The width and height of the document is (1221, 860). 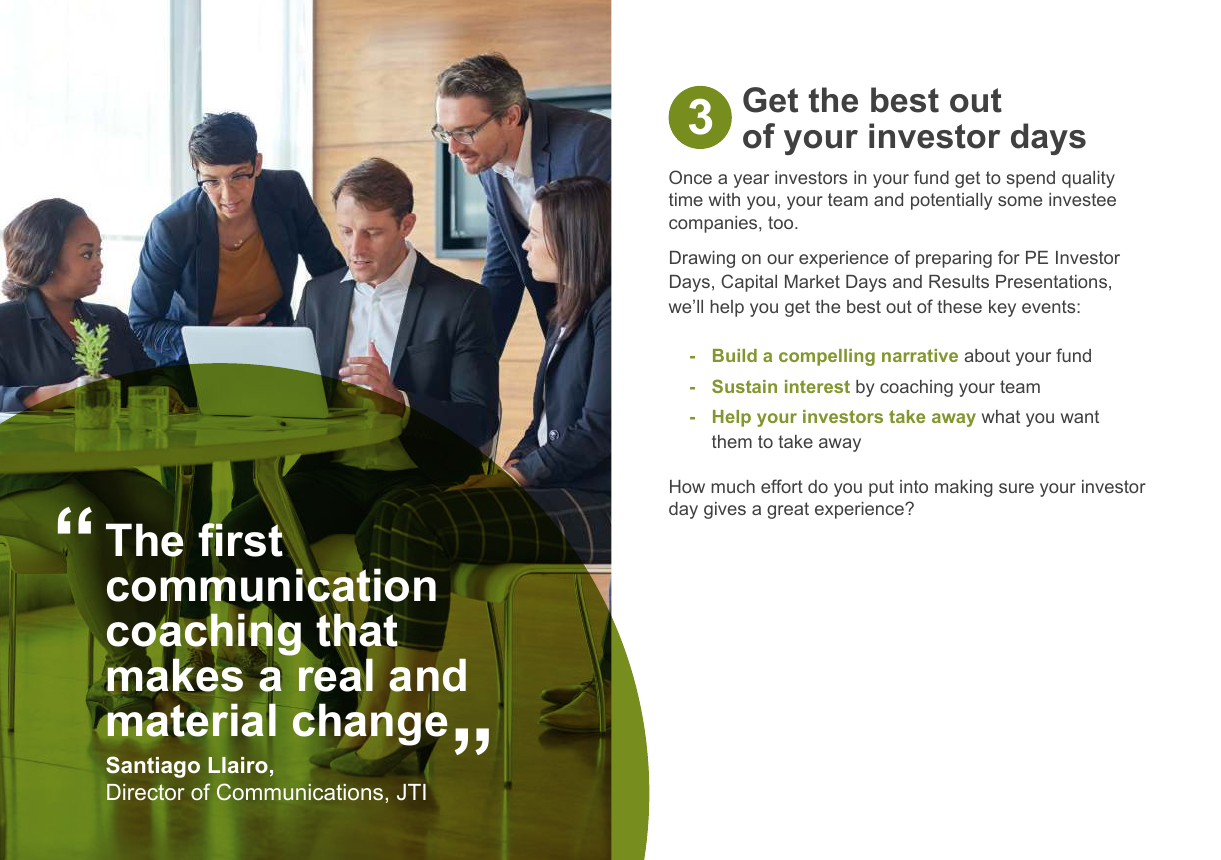 What do you see at coordinates (1001, 416) in the document?
I see `what` at bounding box center [1001, 416].
